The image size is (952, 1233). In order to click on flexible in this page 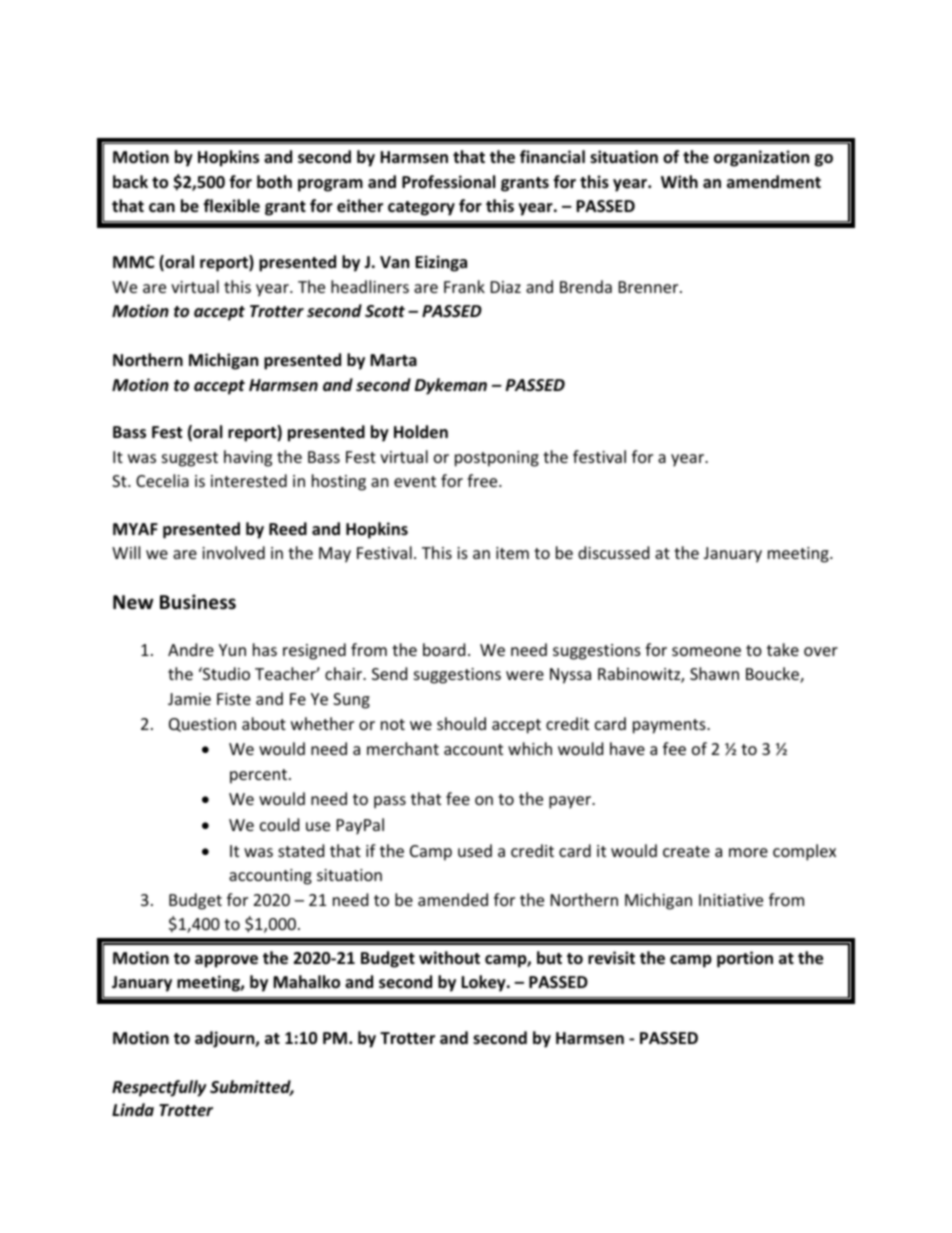, I will do `click(231, 205)`.
